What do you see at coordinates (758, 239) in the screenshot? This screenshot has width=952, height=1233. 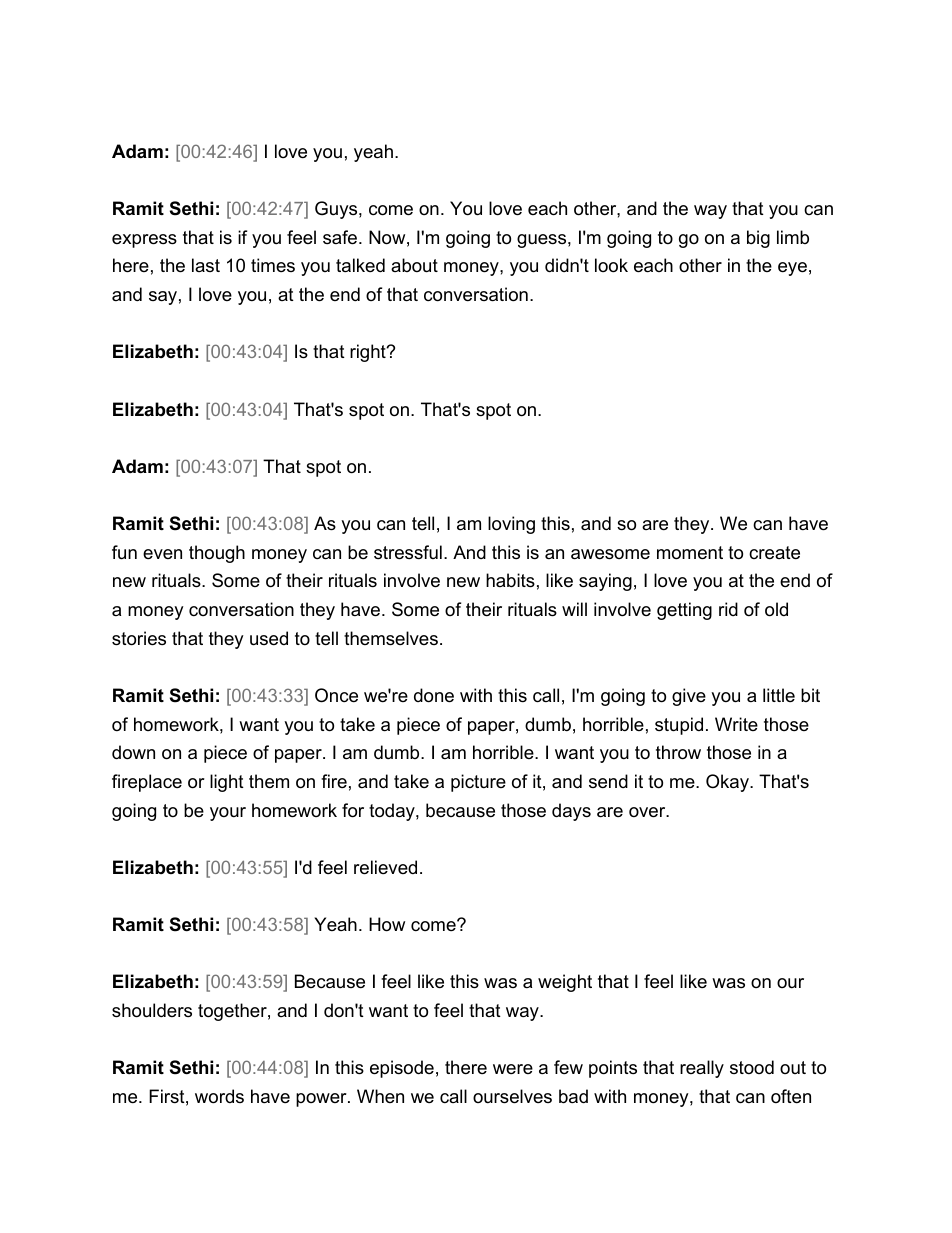 I see `big` at bounding box center [758, 239].
